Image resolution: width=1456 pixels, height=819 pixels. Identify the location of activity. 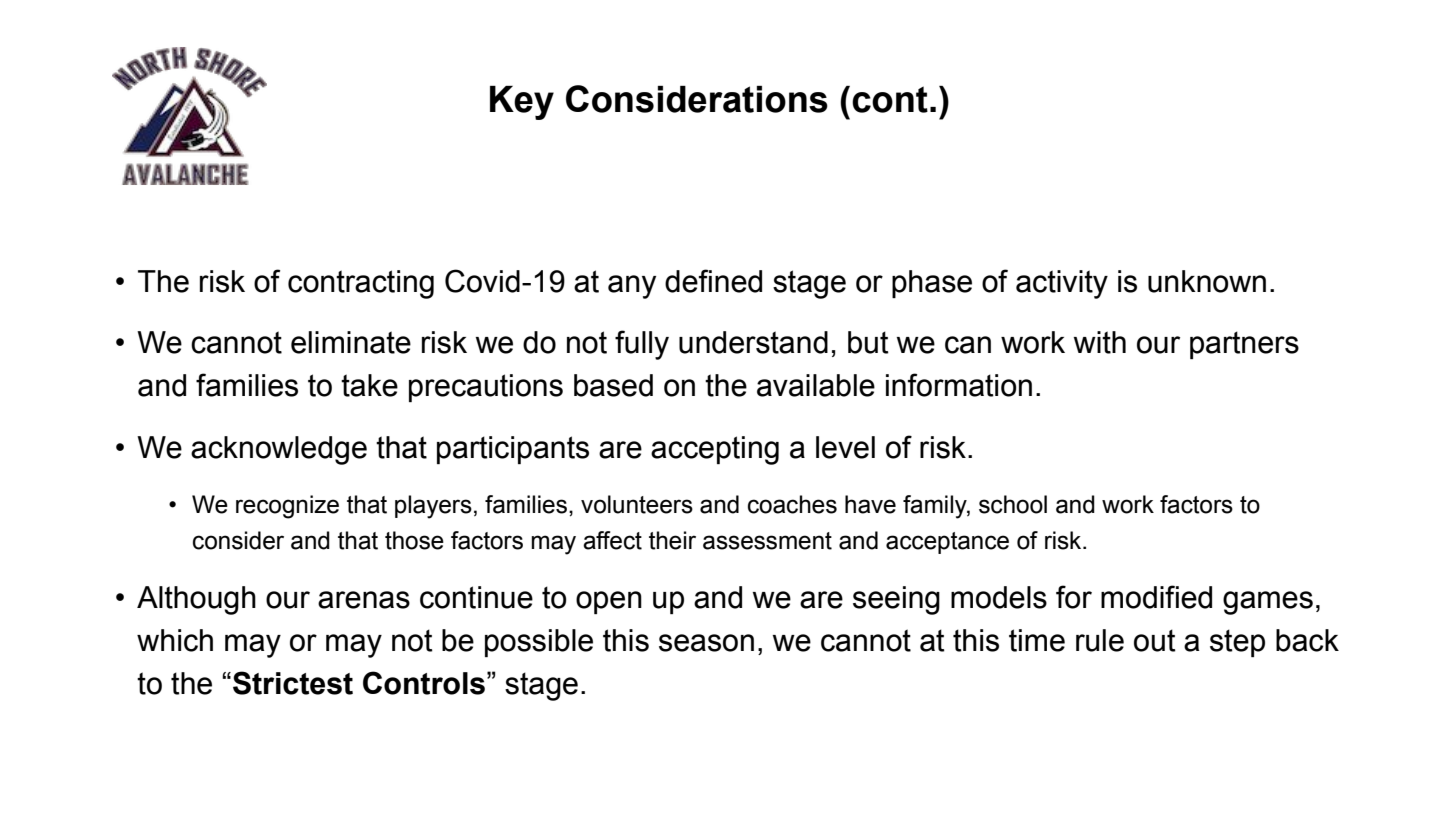
(1062, 284).
